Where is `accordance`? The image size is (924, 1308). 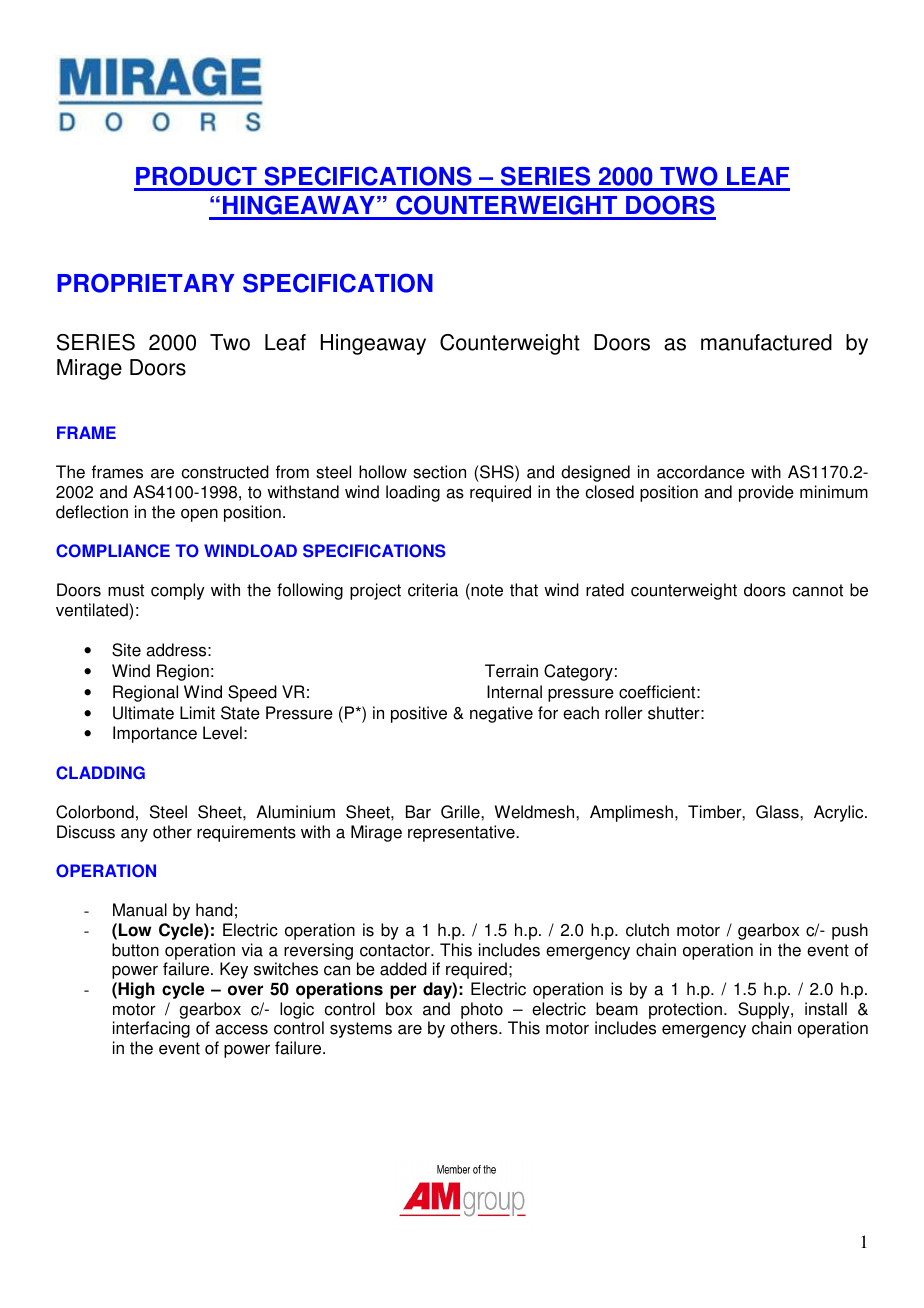
accordance is located at coordinates (701, 472).
